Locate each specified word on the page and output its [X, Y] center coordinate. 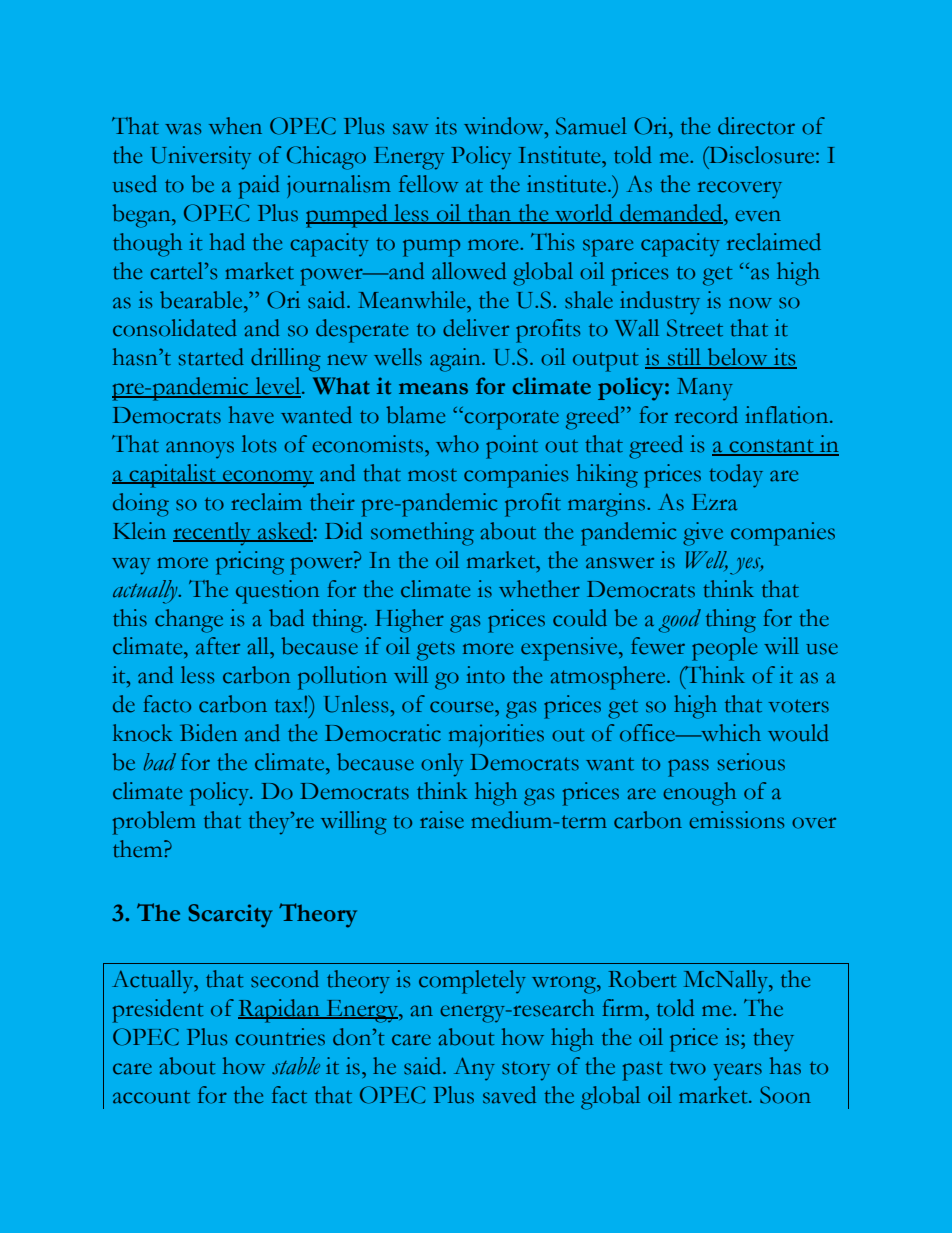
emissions [736, 820]
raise [442, 820]
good [679, 621]
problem [154, 823]
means [433, 389]
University [201, 158]
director [756, 126]
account [151, 1097]
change [189, 621]
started [211, 357]
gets [436, 651]
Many [705, 389]
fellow [428, 184]
